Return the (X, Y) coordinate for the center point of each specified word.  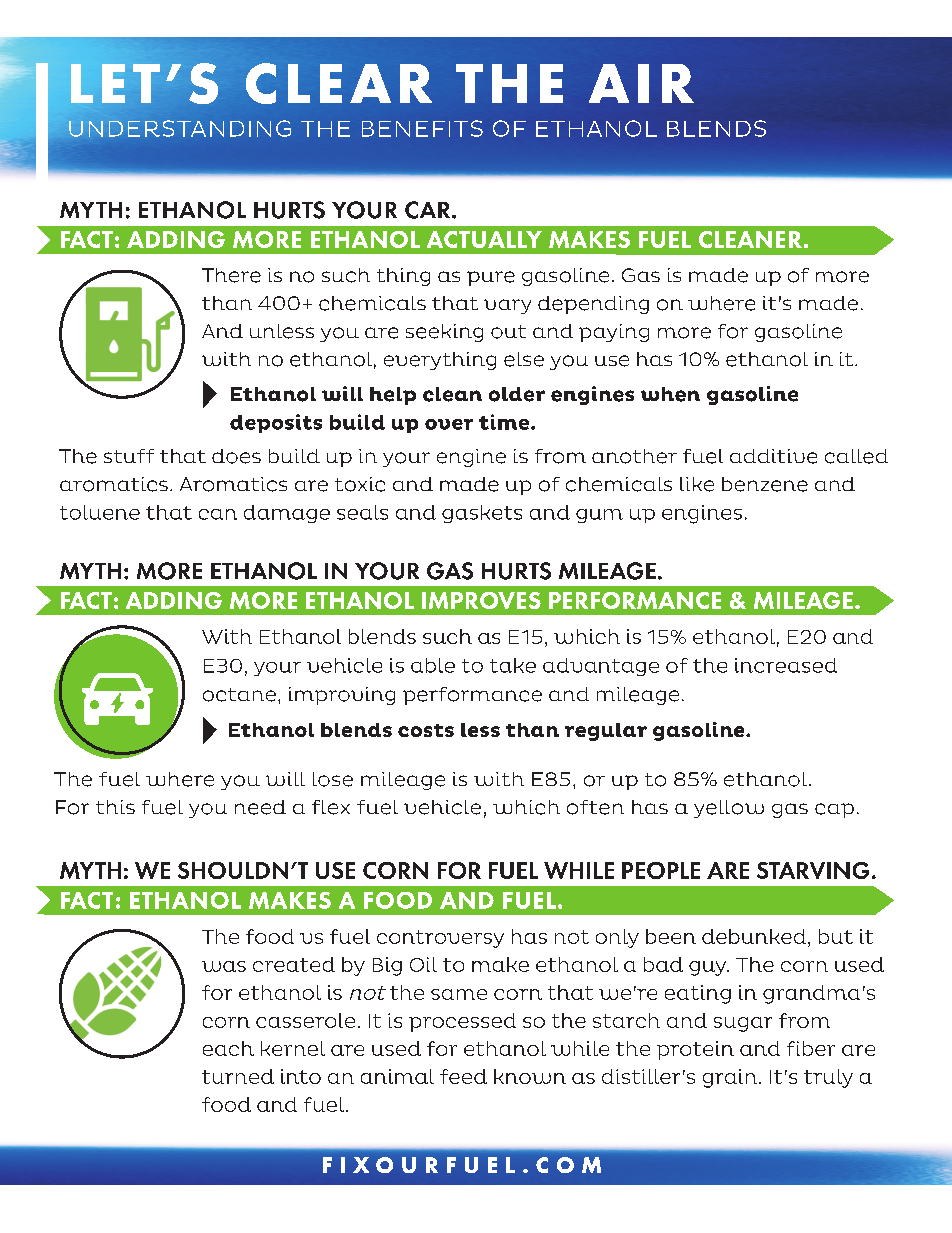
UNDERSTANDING (180, 128)
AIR (641, 83)
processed (462, 1022)
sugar (743, 1024)
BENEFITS (422, 128)
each (228, 1048)
